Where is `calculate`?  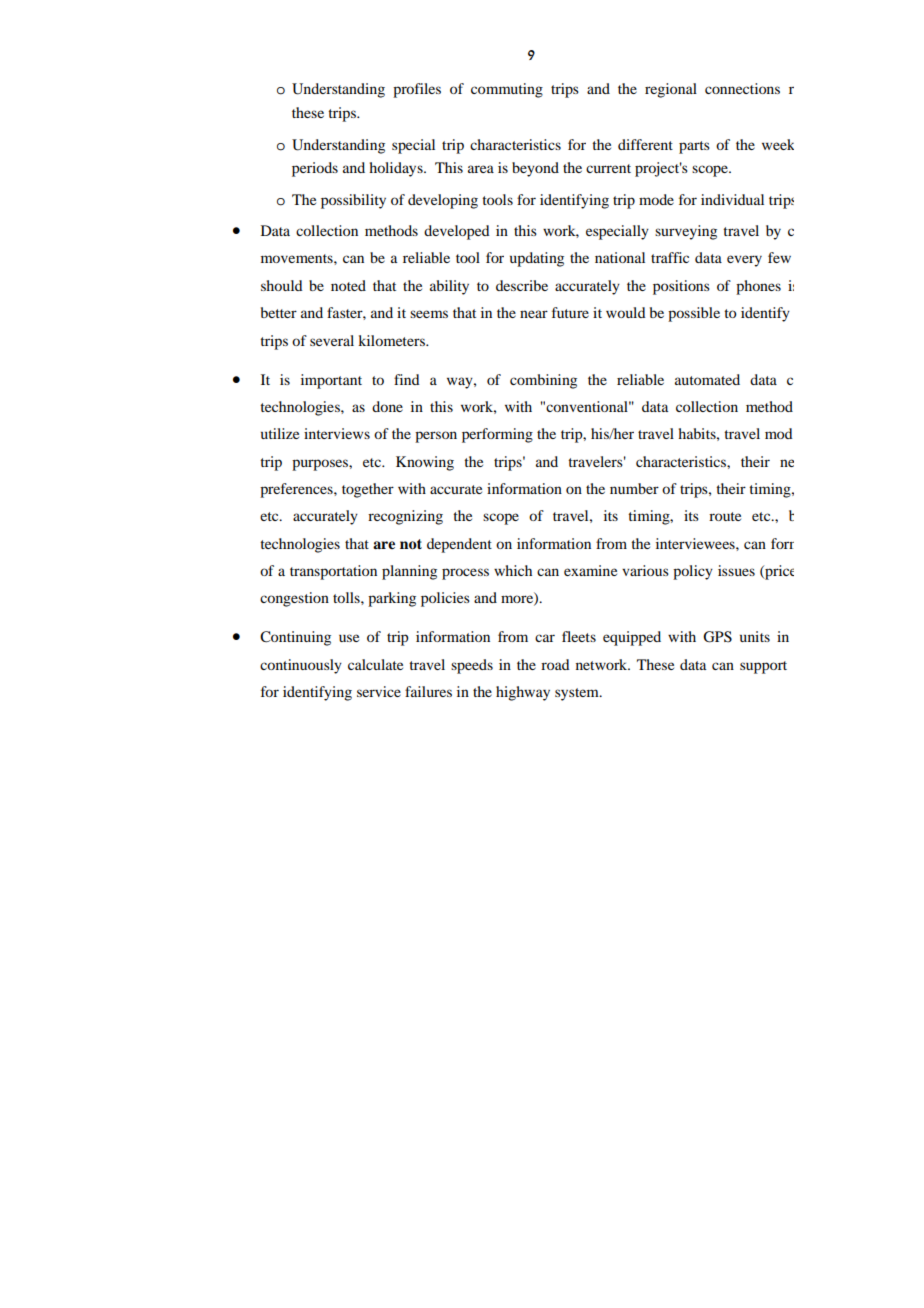
calculate is located at coordinates (375, 664).
